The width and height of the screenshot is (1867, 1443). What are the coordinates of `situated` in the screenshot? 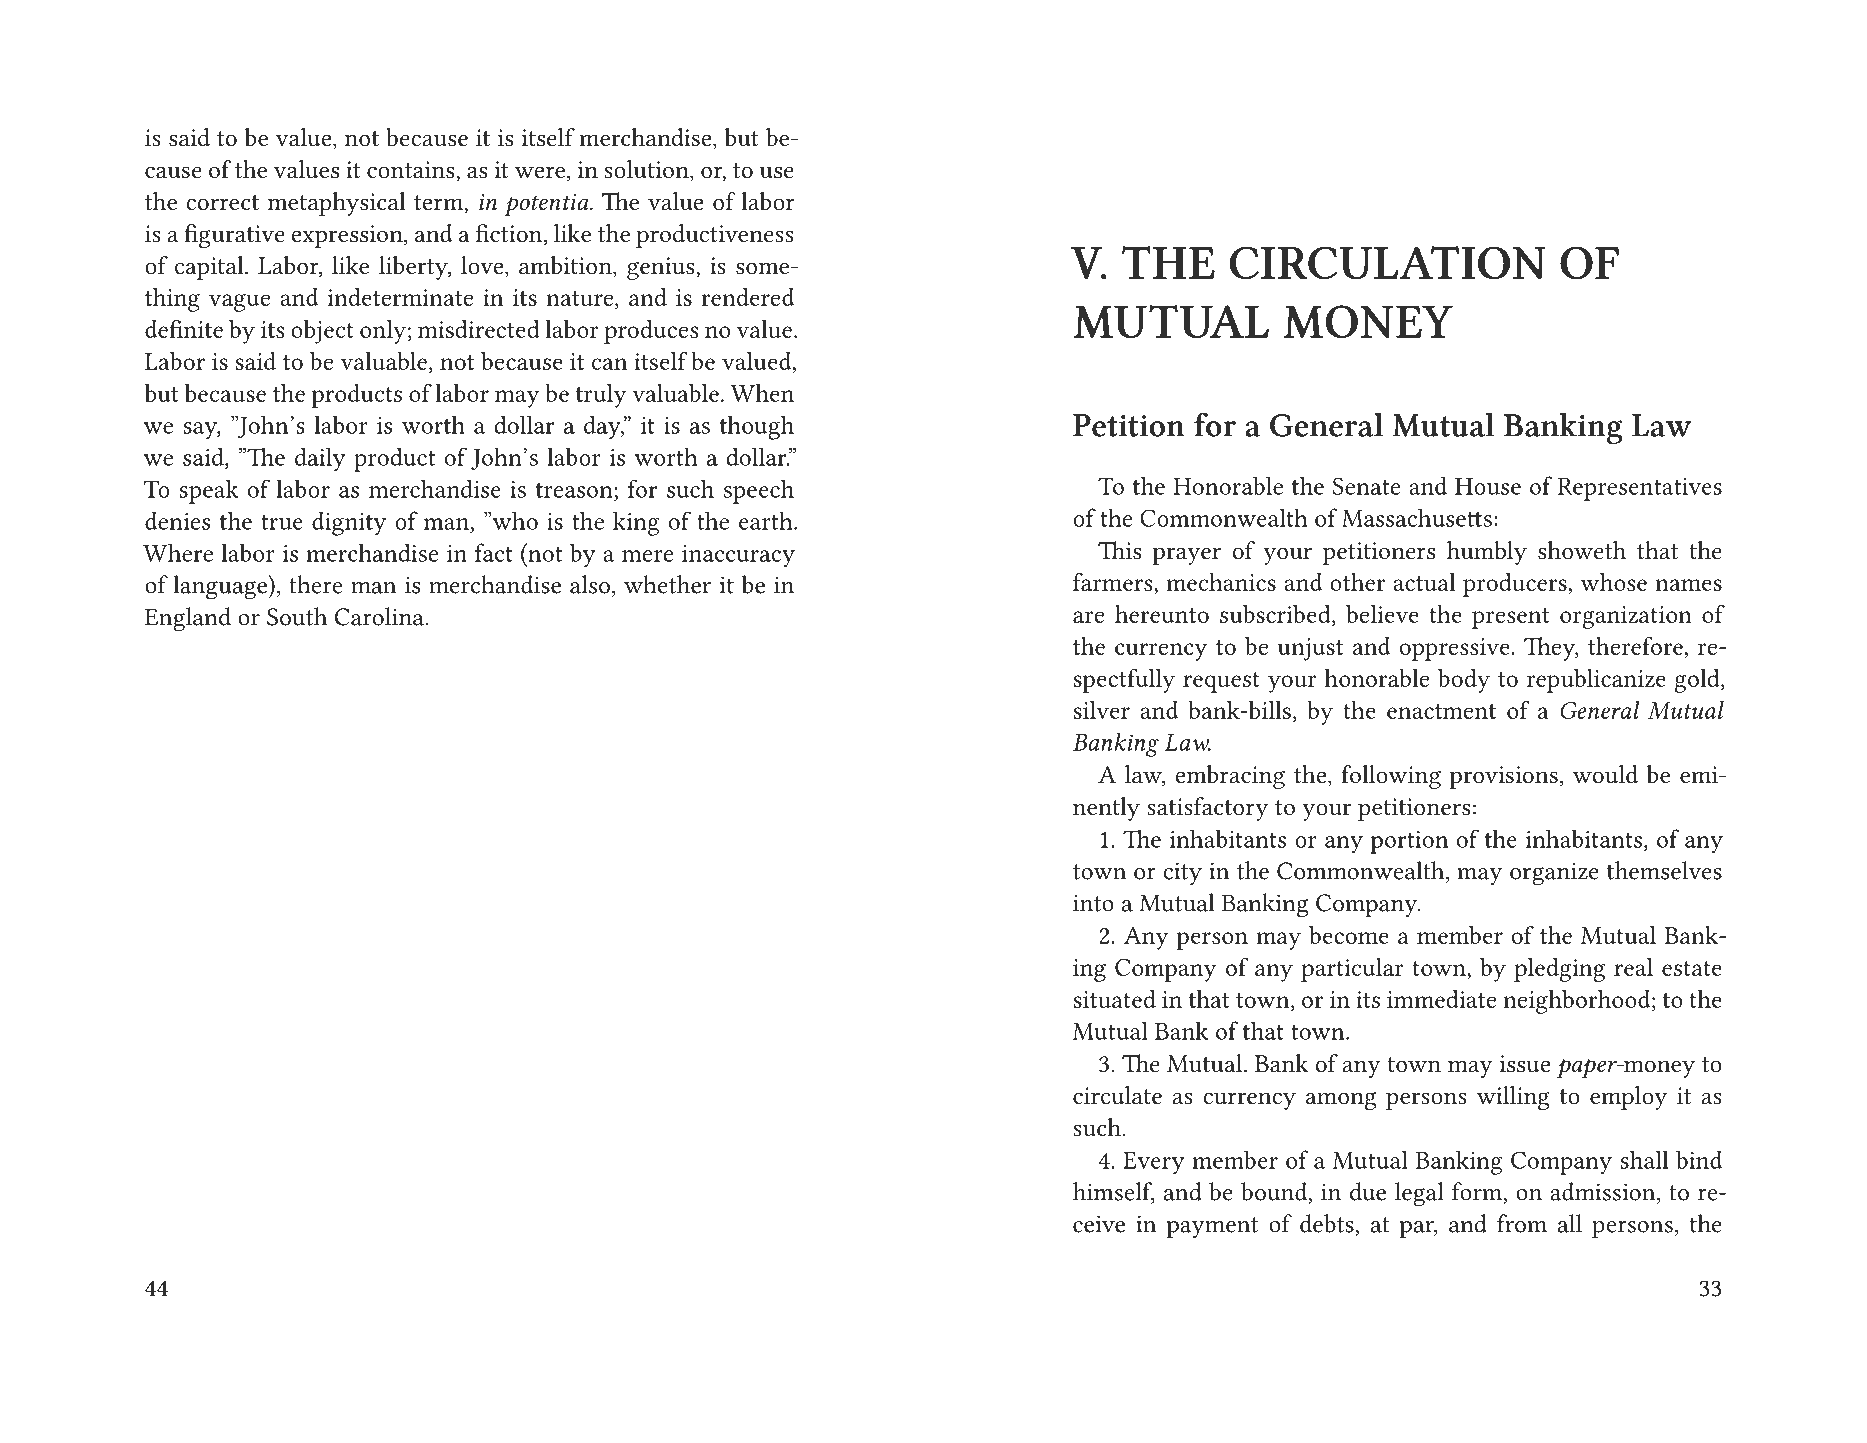 It's located at (1115, 999).
